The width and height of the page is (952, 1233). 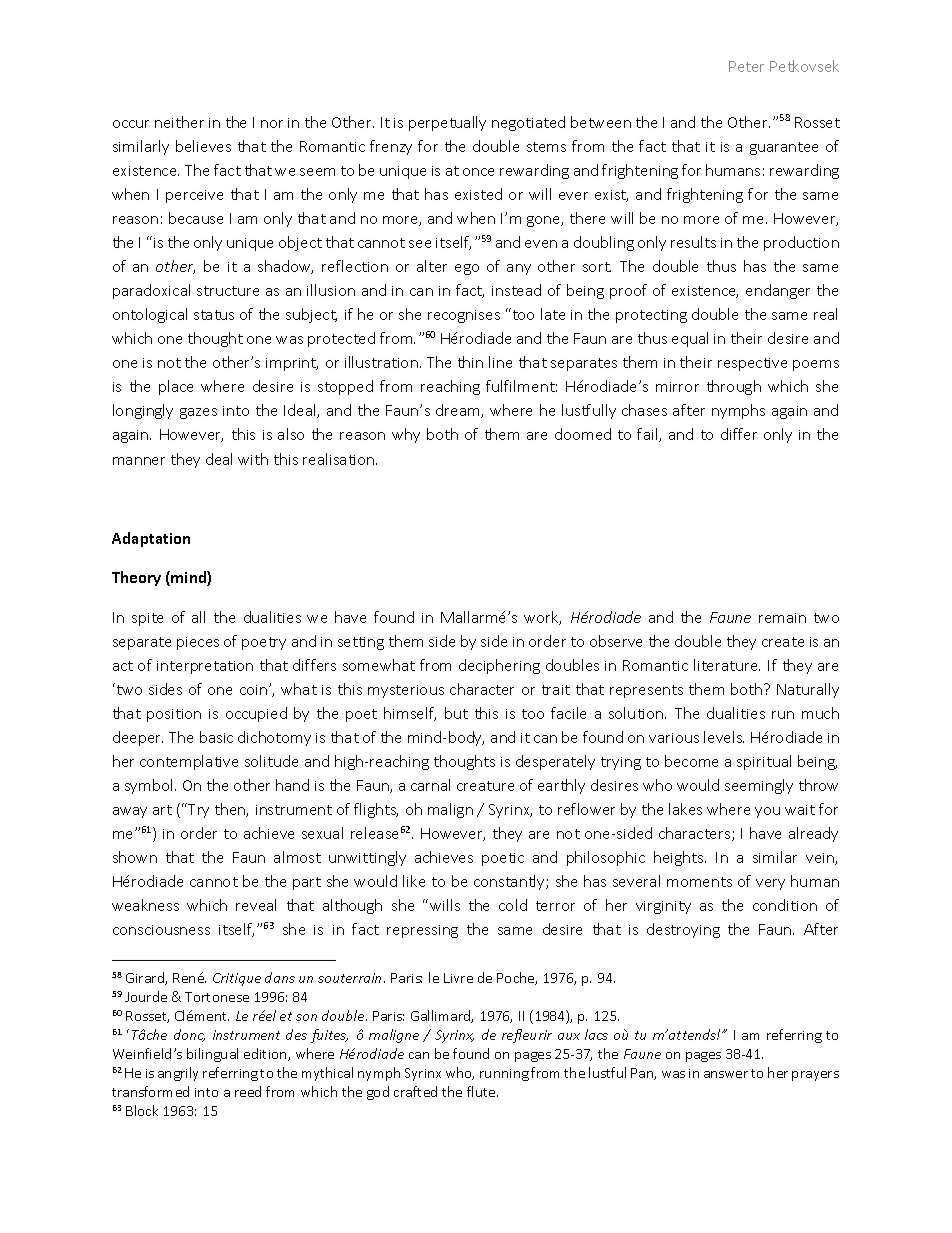 What do you see at coordinates (179, 122) in the page?
I see `neither` at bounding box center [179, 122].
